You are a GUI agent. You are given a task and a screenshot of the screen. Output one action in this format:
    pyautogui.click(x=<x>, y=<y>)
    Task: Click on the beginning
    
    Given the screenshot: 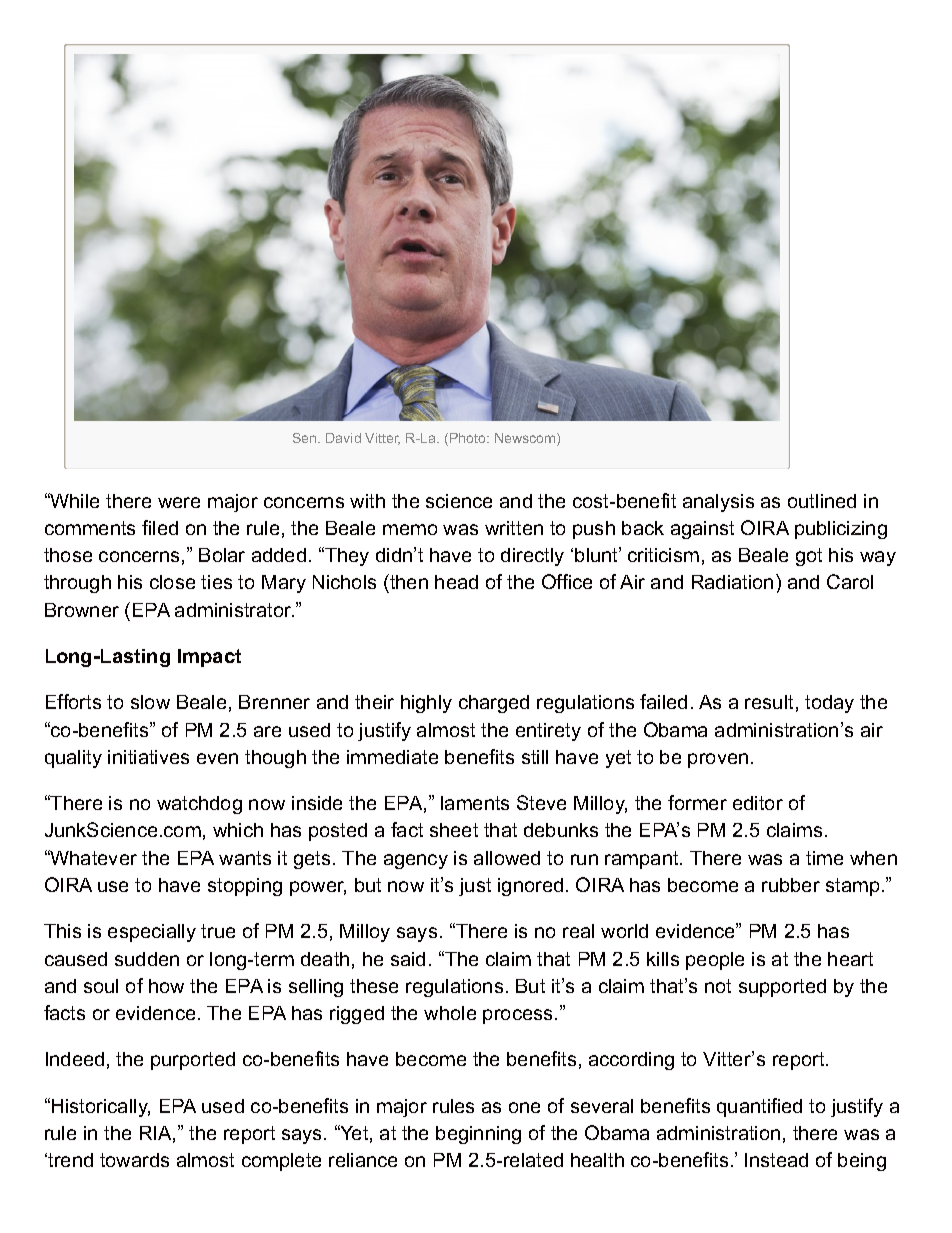 What is the action you would take?
    pyautogui.click(x=478, y=1135)
